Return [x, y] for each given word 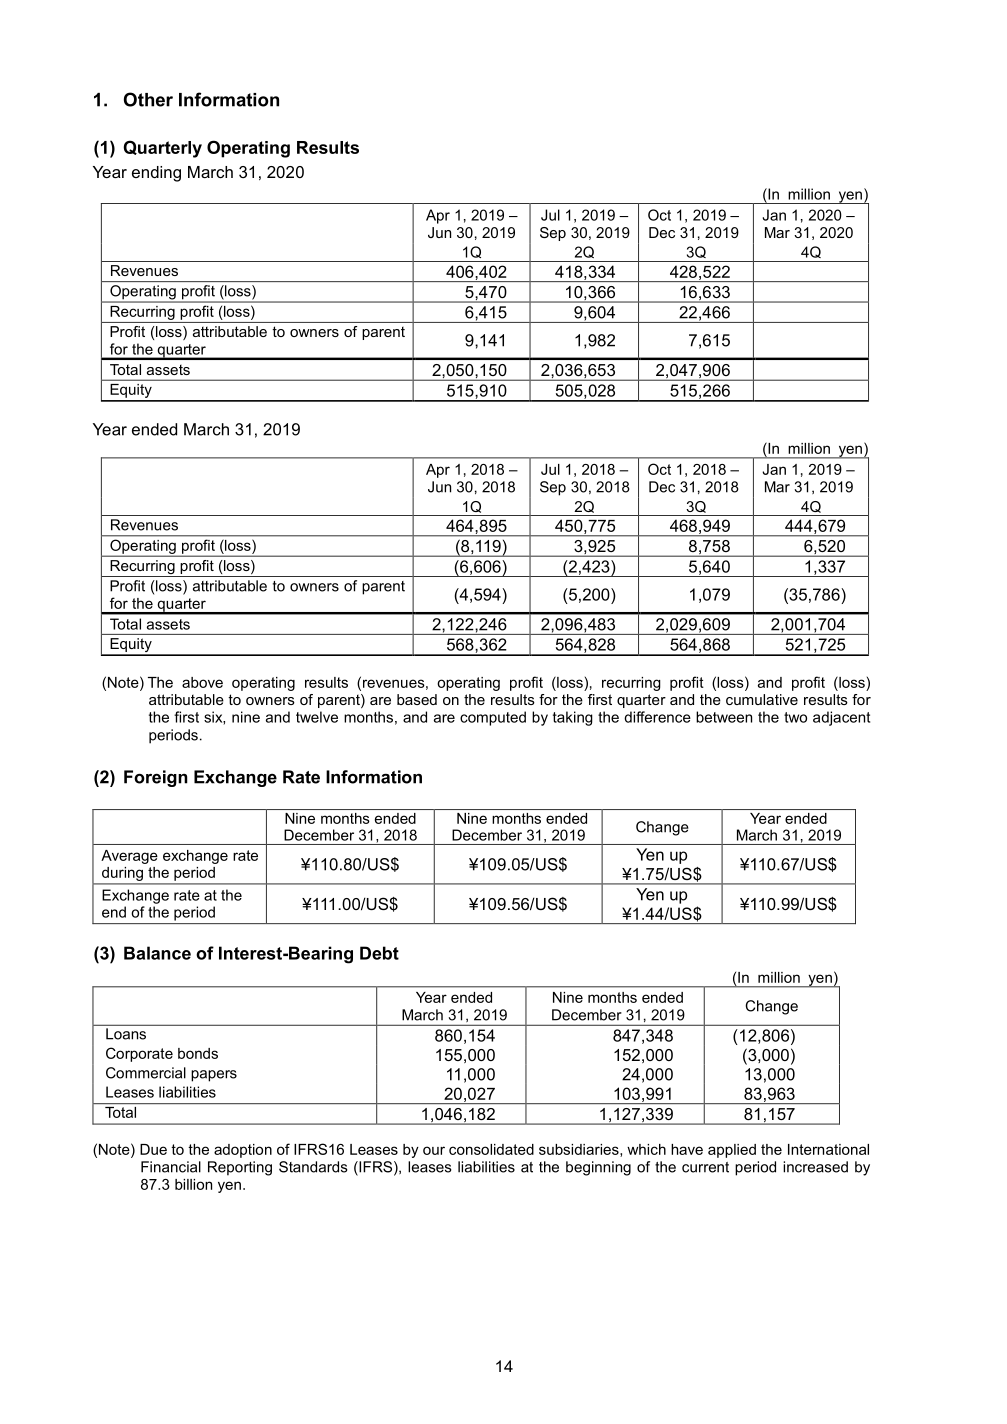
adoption [243, 1151]
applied [732, 1151]
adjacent [841, 718]
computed [493, 718]
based [417, 699]
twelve [317, 717]
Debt [379, 953]
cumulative [762, 699]
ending [156, 174]
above [202, 682]
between [724, 717]
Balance [157, 953]
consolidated [491, 1149]
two [795, 717]
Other [148, 99]
